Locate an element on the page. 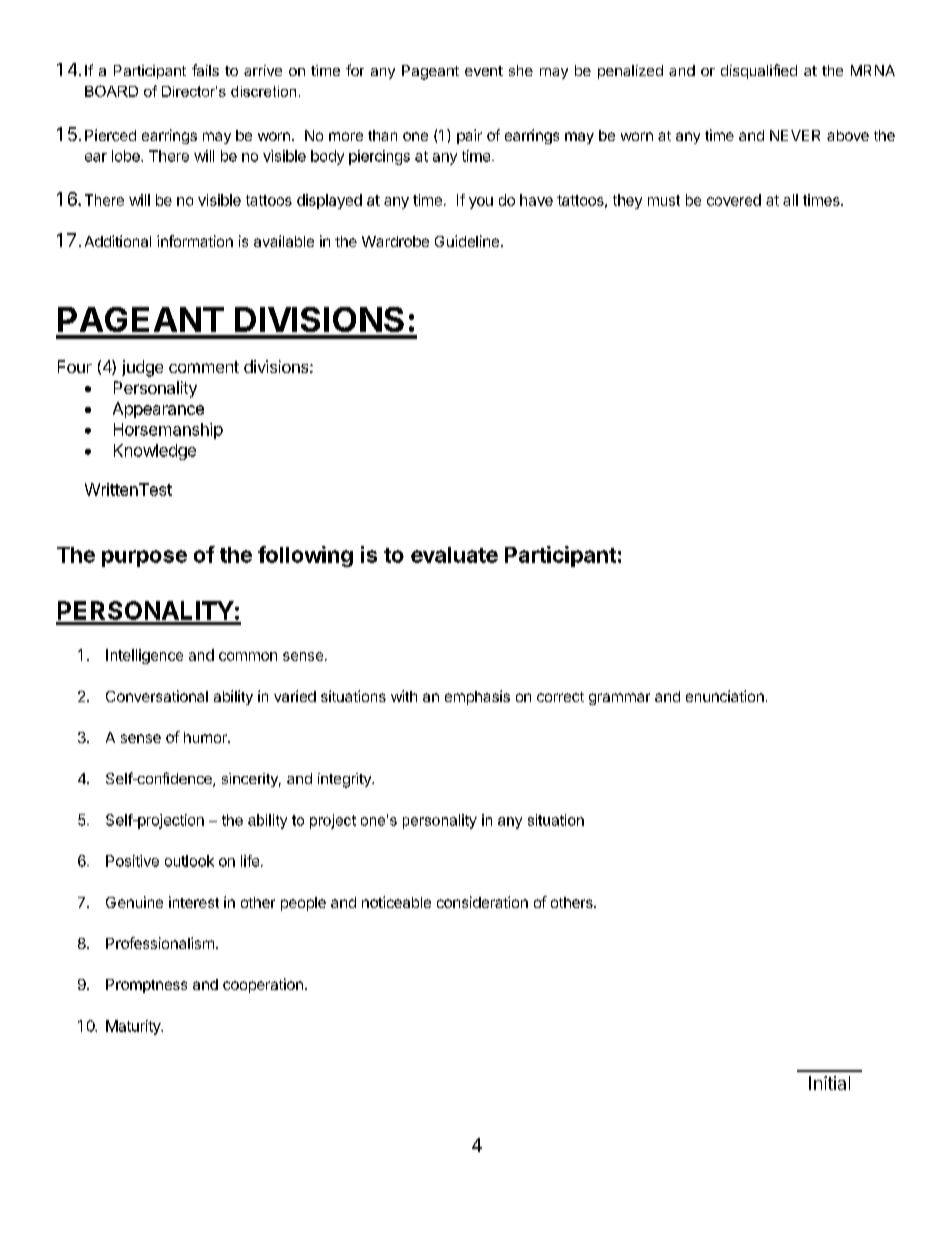  all is located at coordinates (790, 200).
